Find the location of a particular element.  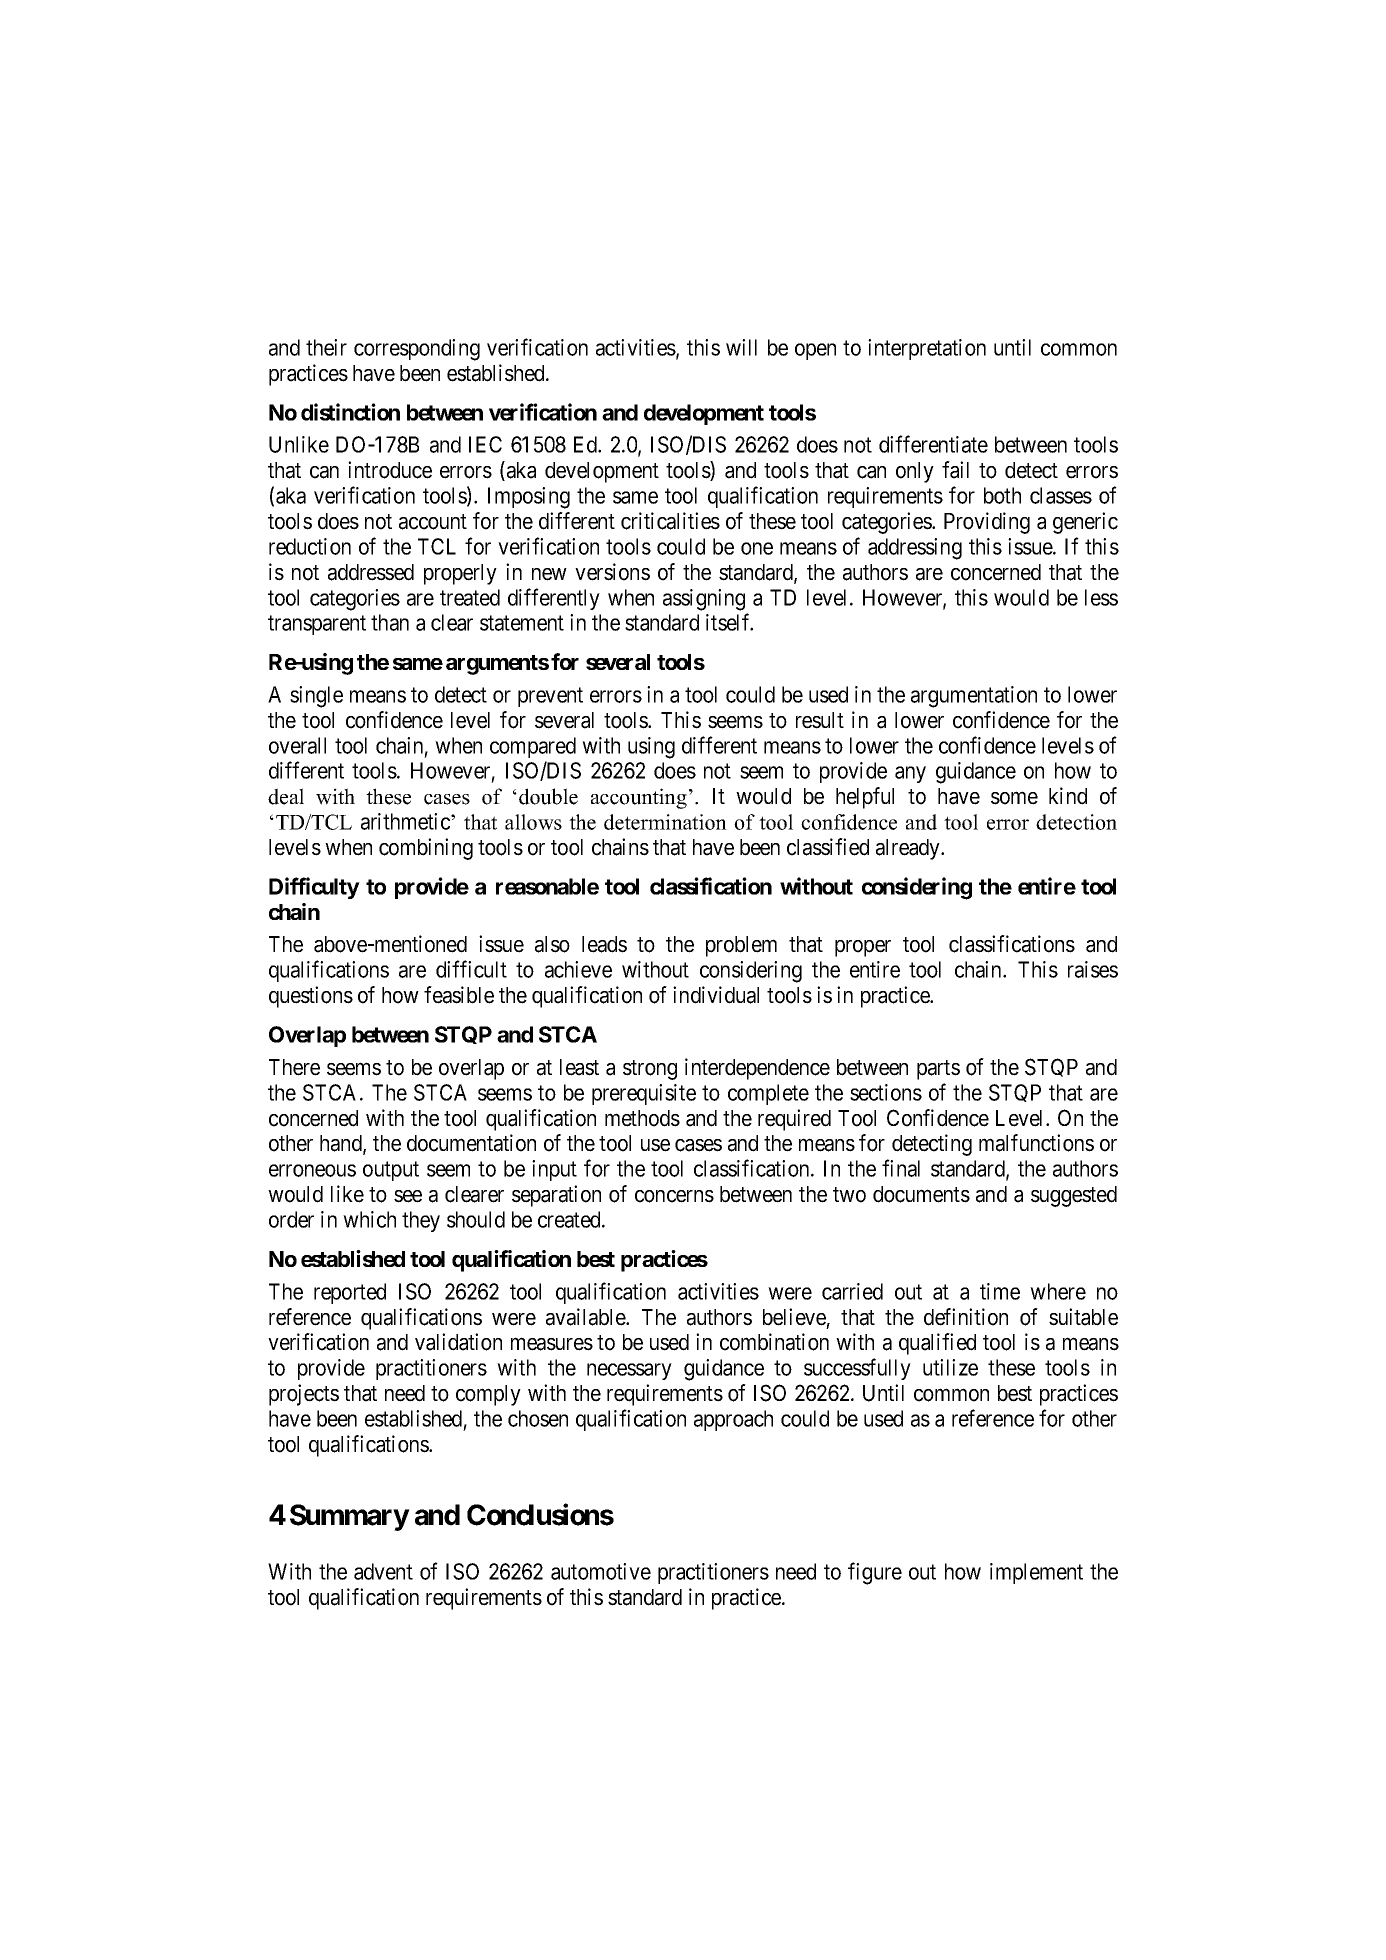

will is located at coordinates (741, 347).
